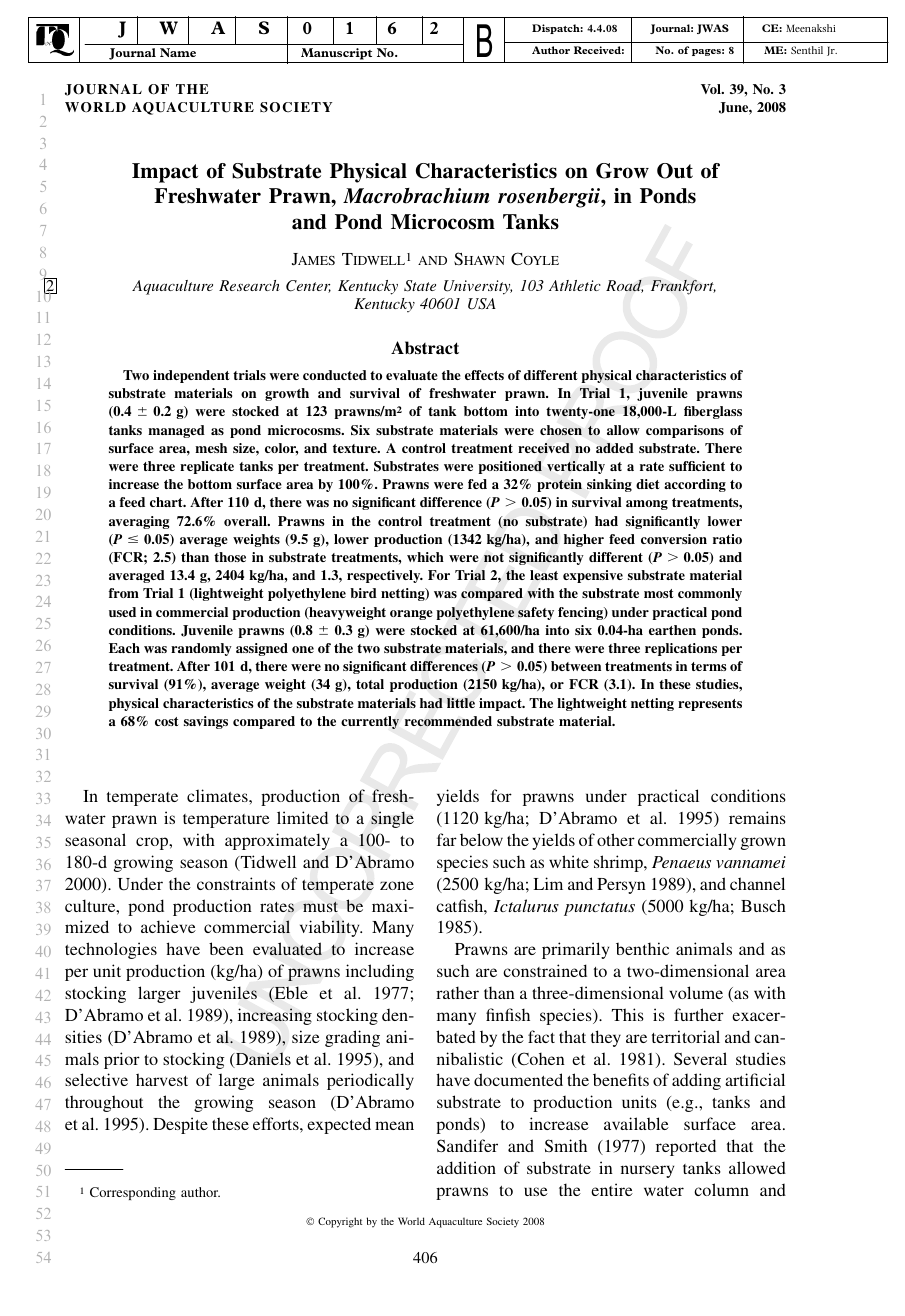 The image size is (905, 1316). What do you see at coordinates (466, 1167) in the document?
I see `addition` at bounding box center [466, 1167].
